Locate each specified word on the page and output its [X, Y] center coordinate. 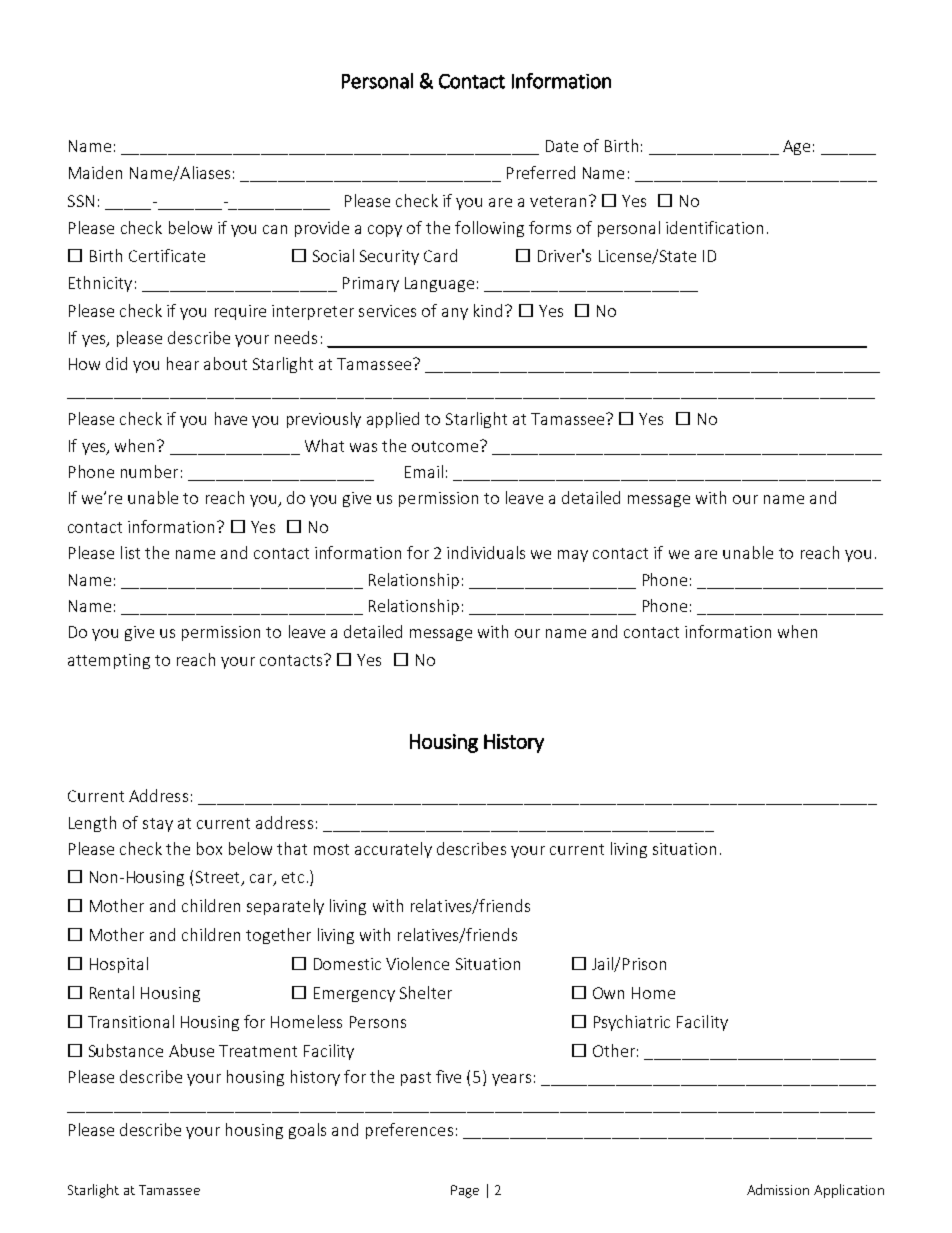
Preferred [541, 172]
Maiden [95, 172]
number [149, 471]
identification [714, 227]
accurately [393, 850]
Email [424, 471]
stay [158, 825]
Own [608, 993]
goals [307, 1131]
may [573, 556]
